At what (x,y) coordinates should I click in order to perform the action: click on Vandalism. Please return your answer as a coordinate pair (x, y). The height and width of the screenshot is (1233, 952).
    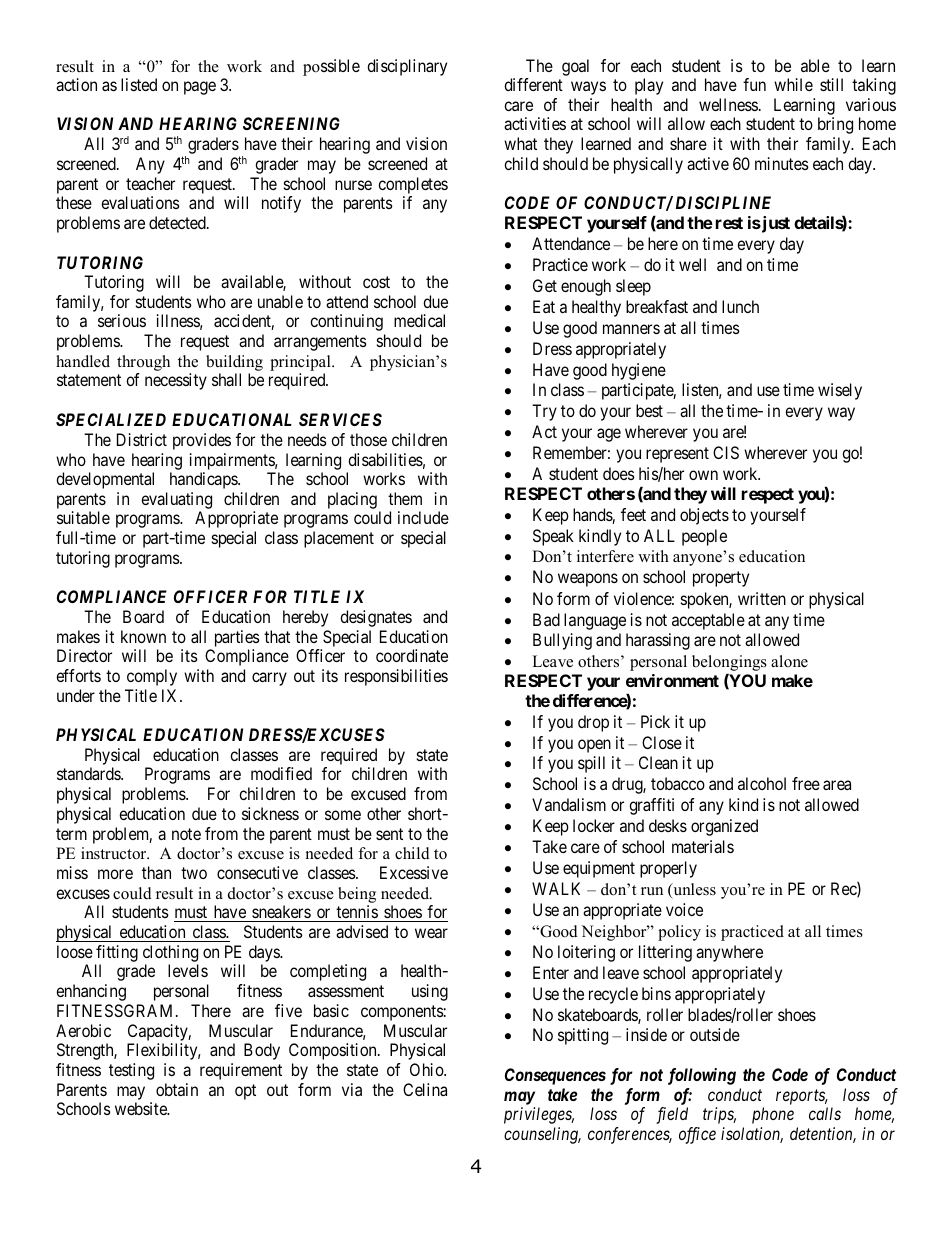
    Looking at the image, I should click on (569, 804).
